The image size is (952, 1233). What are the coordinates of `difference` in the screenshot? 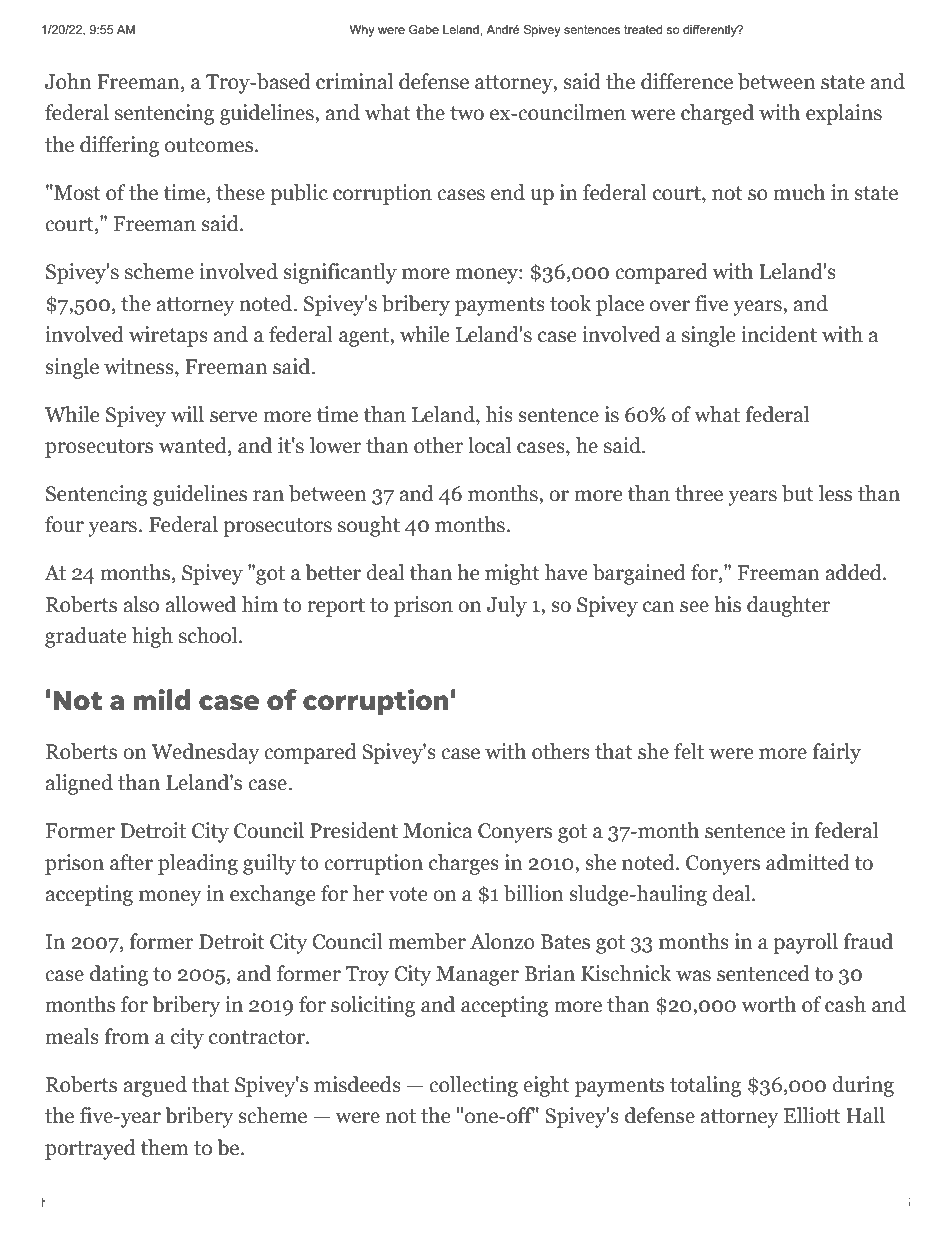 It's located at (687, 81).
